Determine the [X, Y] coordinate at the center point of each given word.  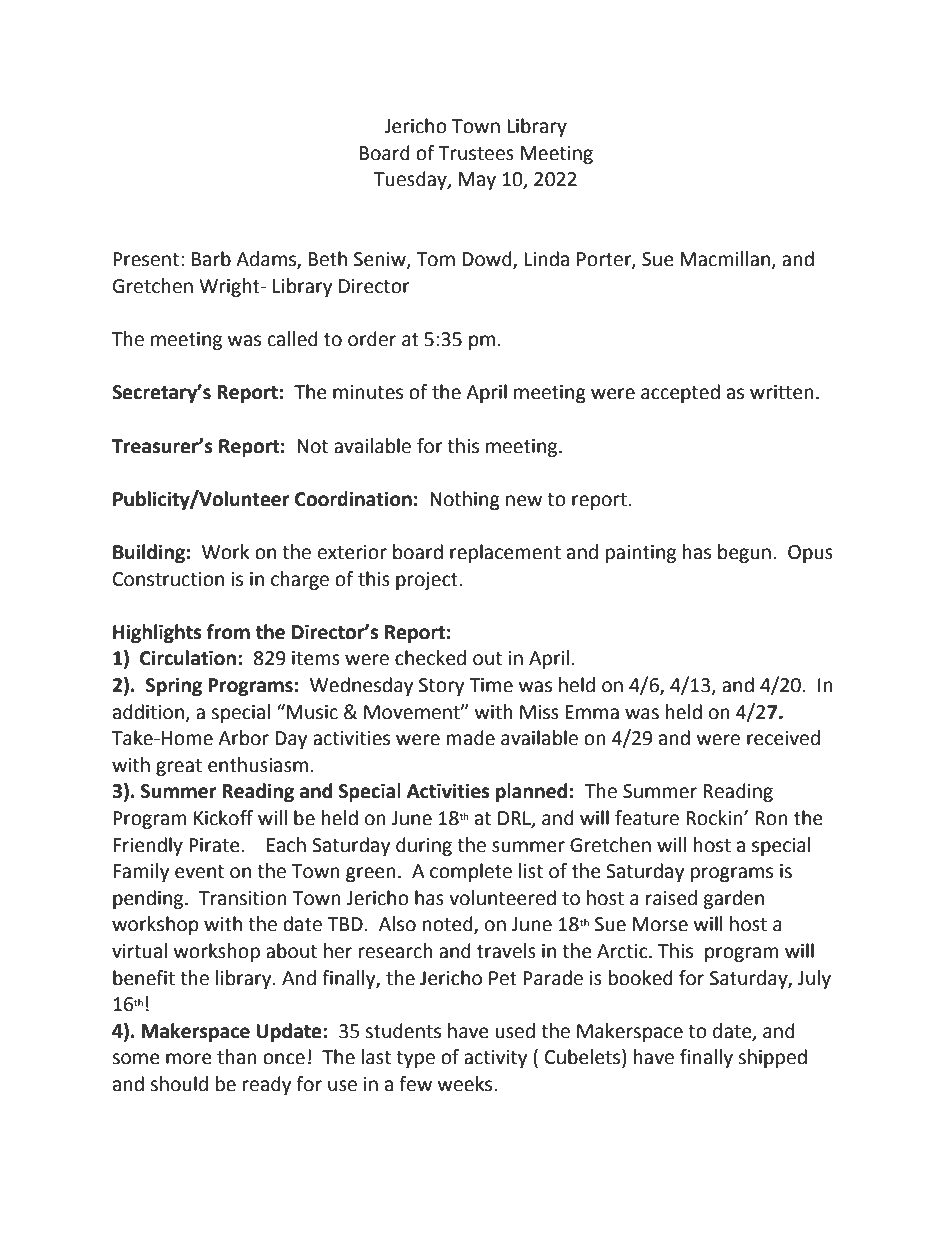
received [783, 738]
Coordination [353, 499]
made [471, 738]
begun [744, 553]
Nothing [465, 500]
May [477, 181]
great [179, 767]
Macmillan [725, 259]
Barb [211, 259]
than [237, 1057]
